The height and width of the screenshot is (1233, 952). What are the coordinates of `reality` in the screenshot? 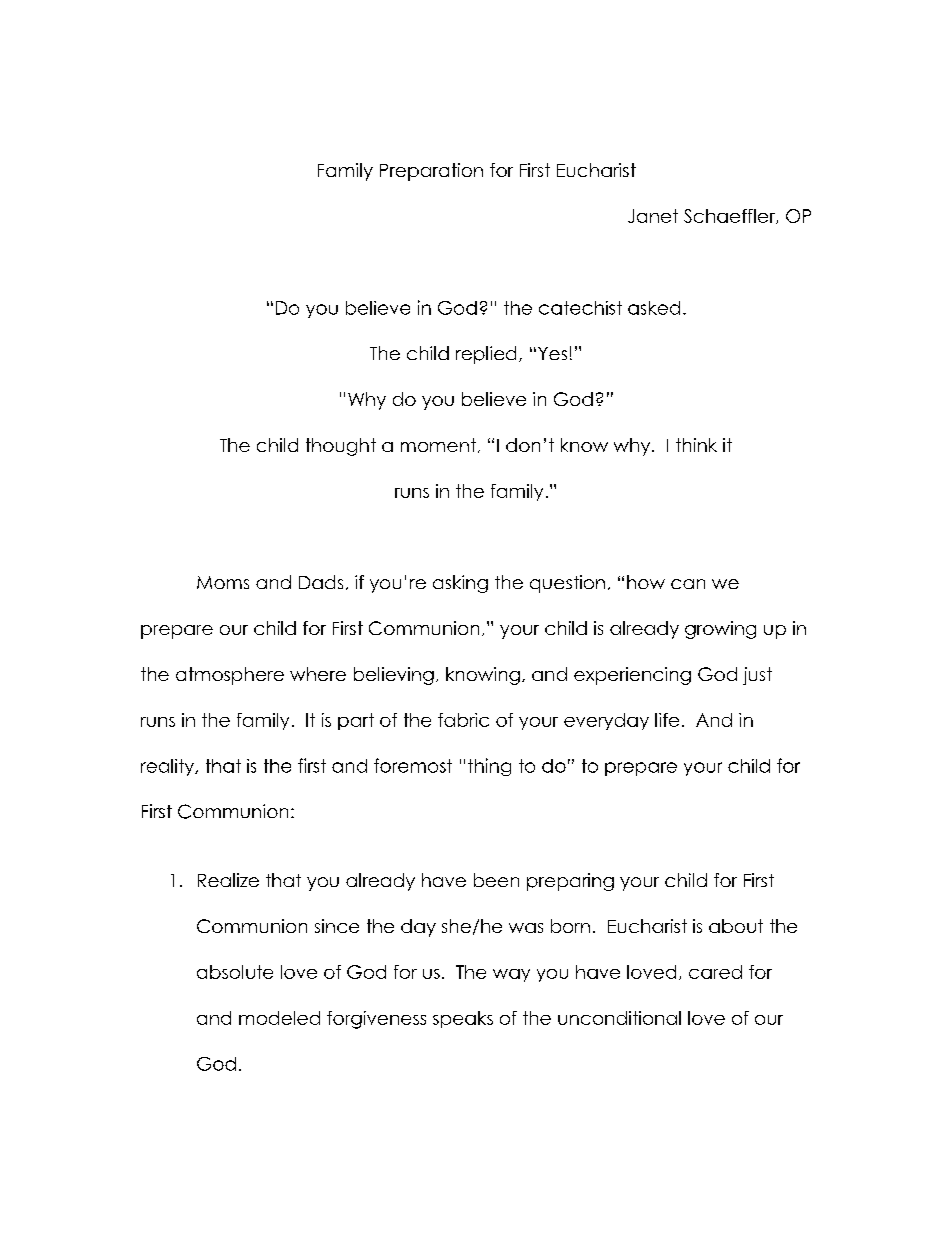 It's located at (169, 767).
